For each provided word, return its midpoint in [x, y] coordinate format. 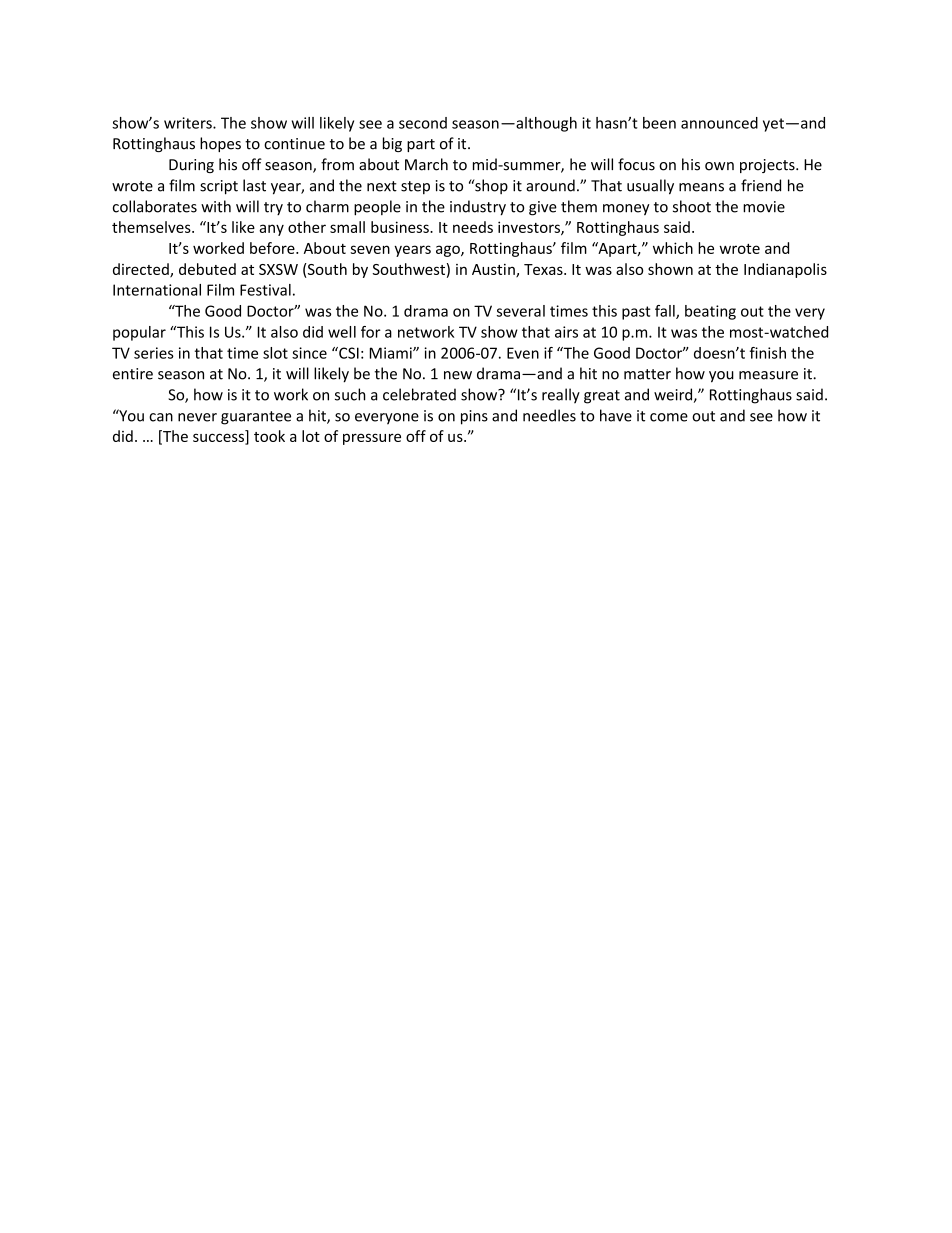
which [673, 248]
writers [189, 123]
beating [710, 312]
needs [473, 227]
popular [139, 333]
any [271, 230]
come [669, 417]
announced [719, 123]
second [423, 123]
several [521, 311]
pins [474, 417]
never [197, 417]
